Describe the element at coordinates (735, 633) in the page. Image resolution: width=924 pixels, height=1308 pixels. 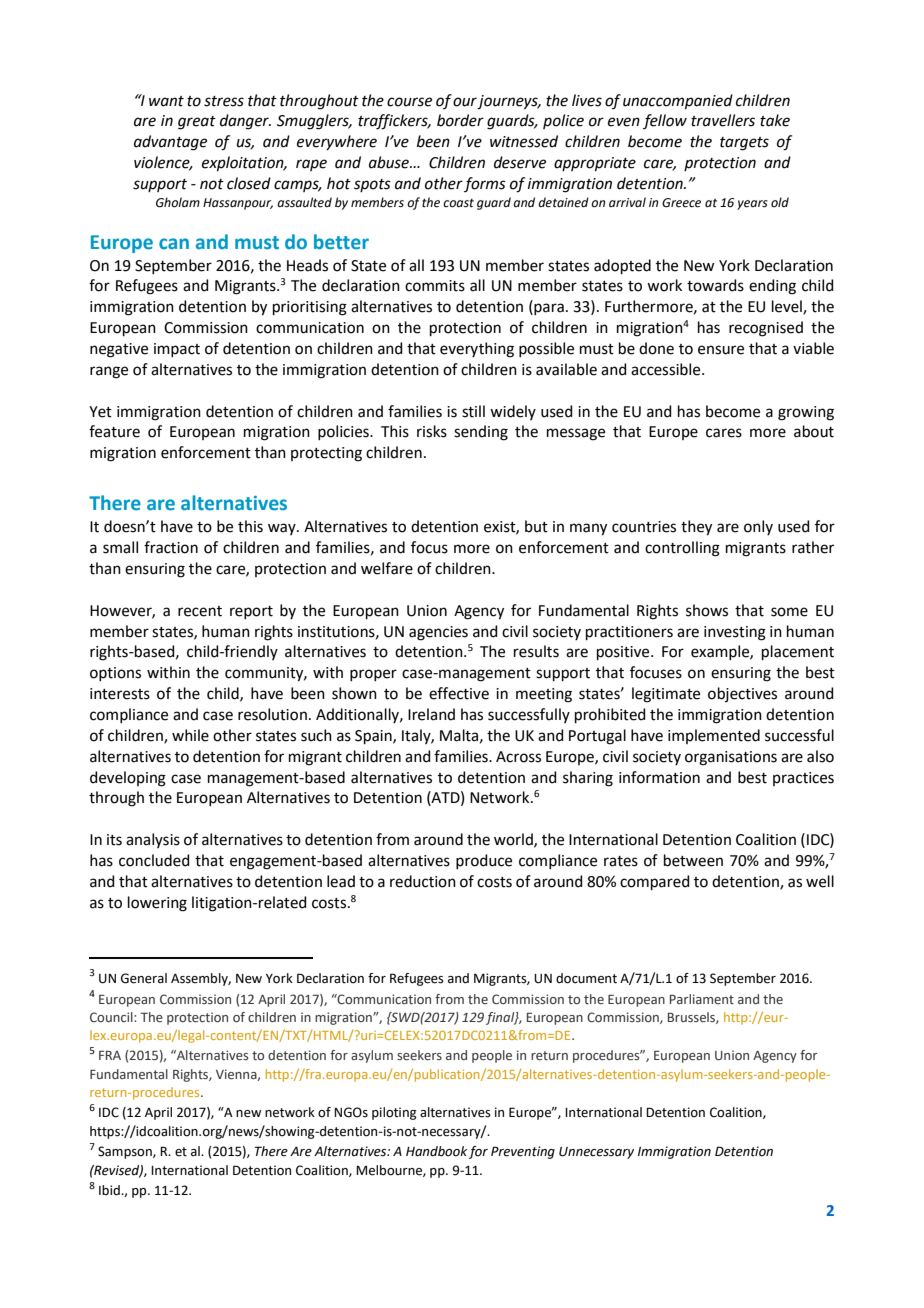
I see `investing` at that location.
